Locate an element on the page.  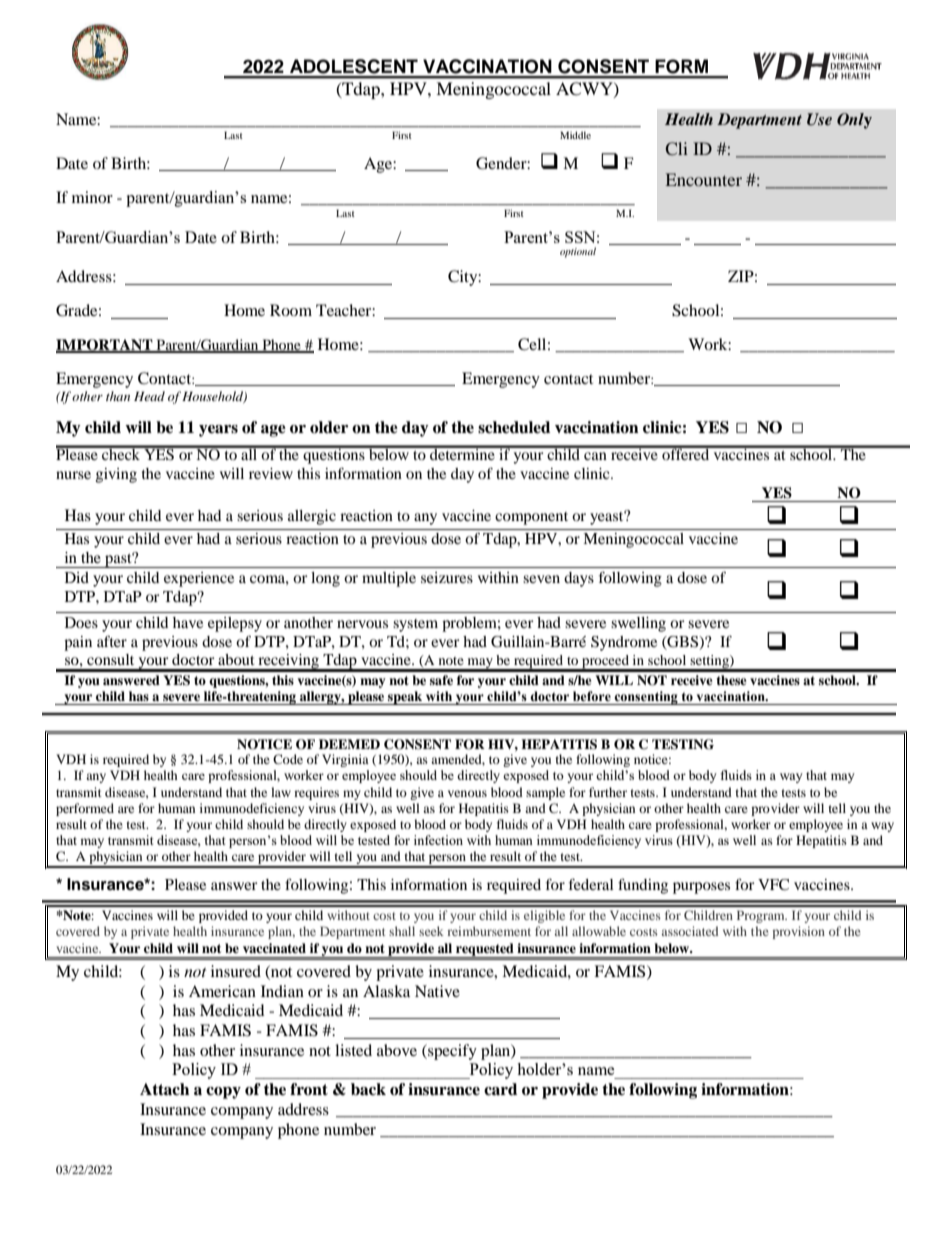
component is located at coordinates (531, 518).
